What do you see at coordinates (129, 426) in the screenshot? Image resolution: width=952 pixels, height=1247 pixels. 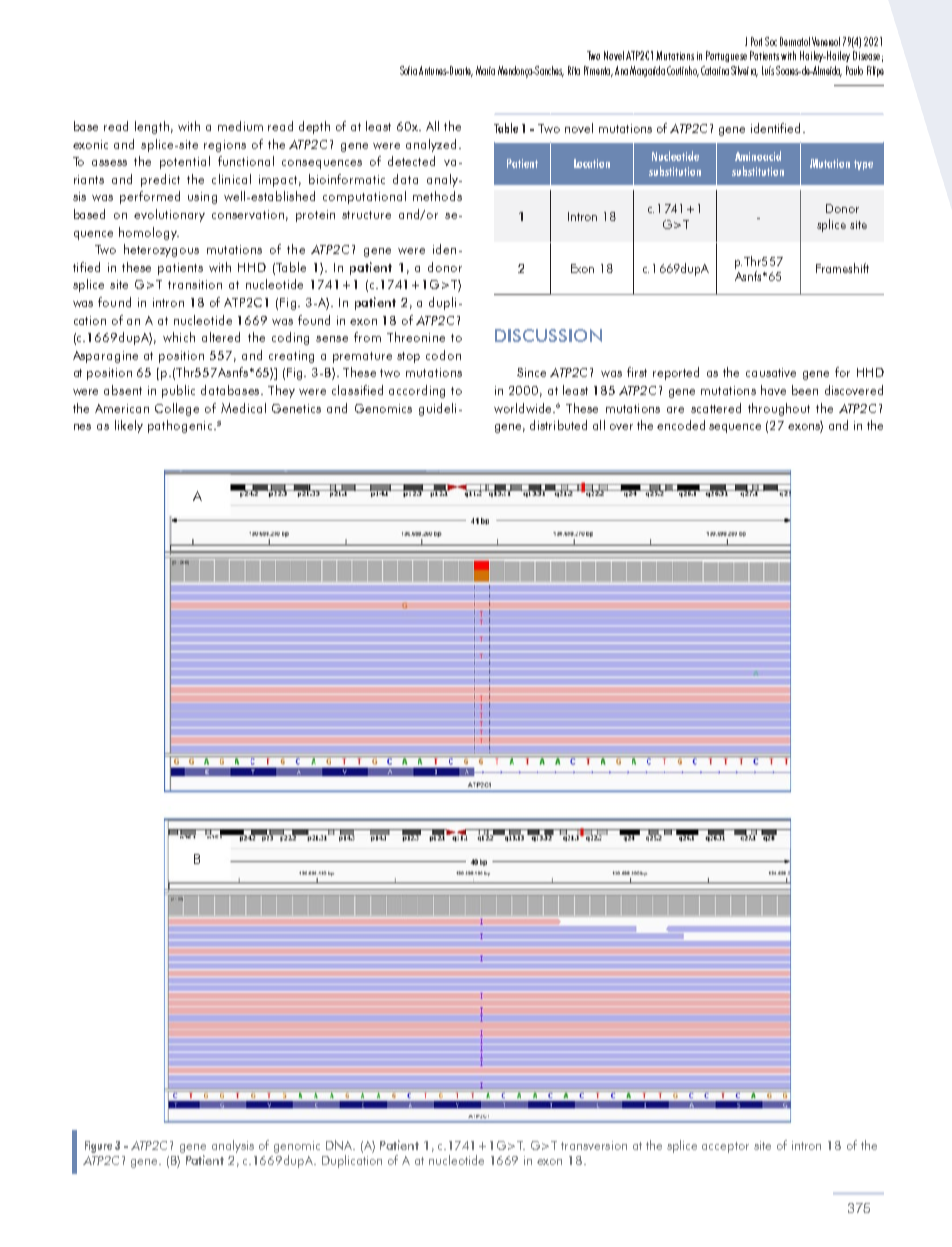 I see `likely` at bounding box center [129, 426].
